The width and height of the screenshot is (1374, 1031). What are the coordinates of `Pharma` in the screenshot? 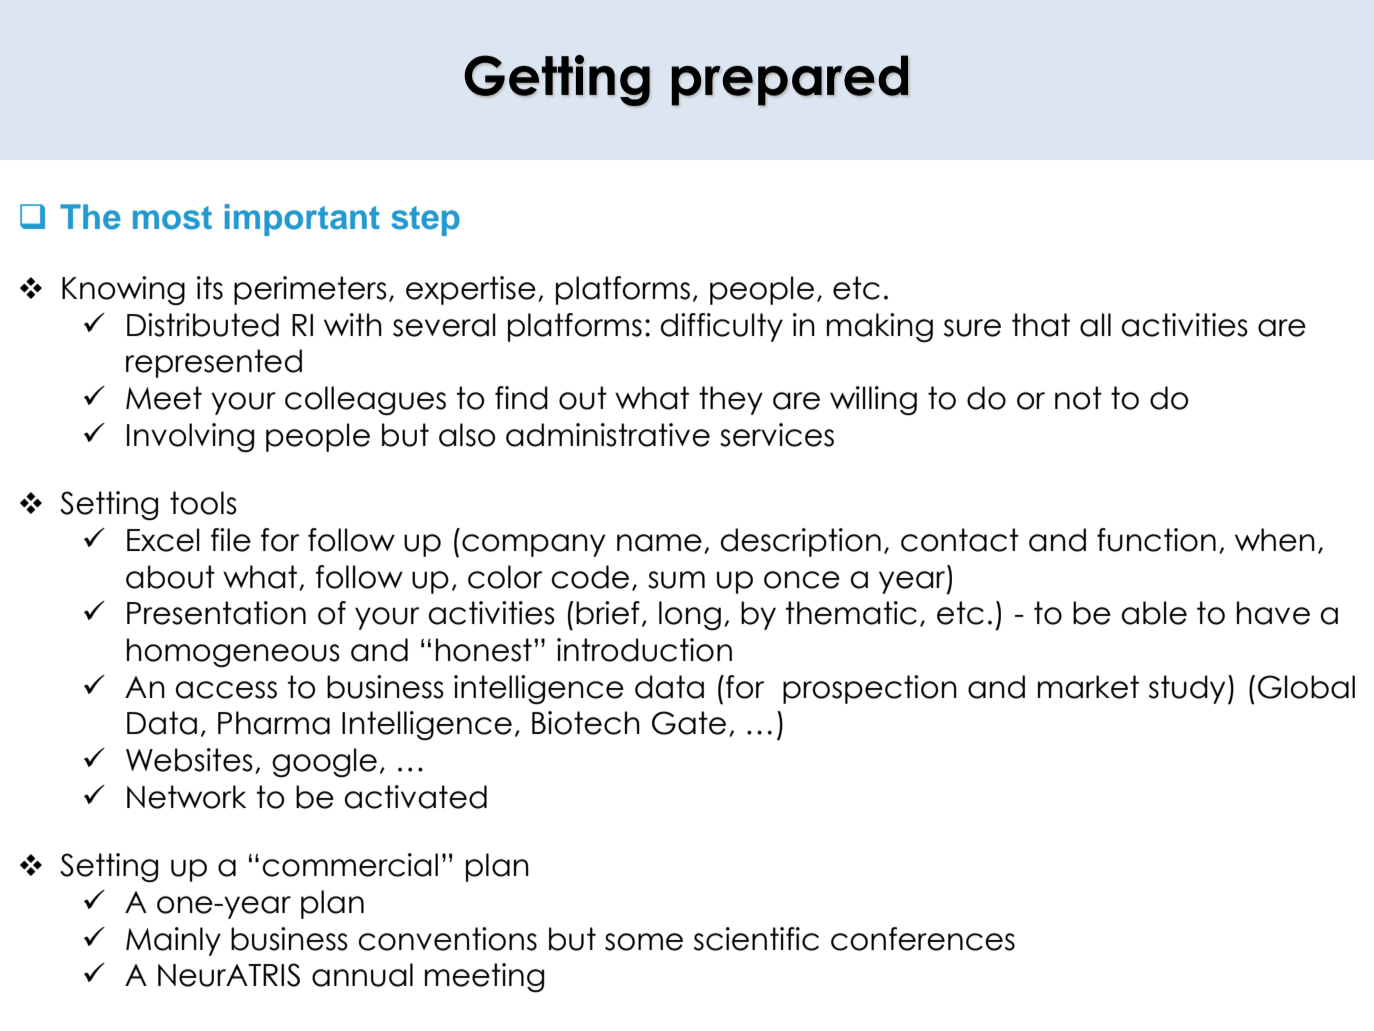 It's located at (274, 723).
